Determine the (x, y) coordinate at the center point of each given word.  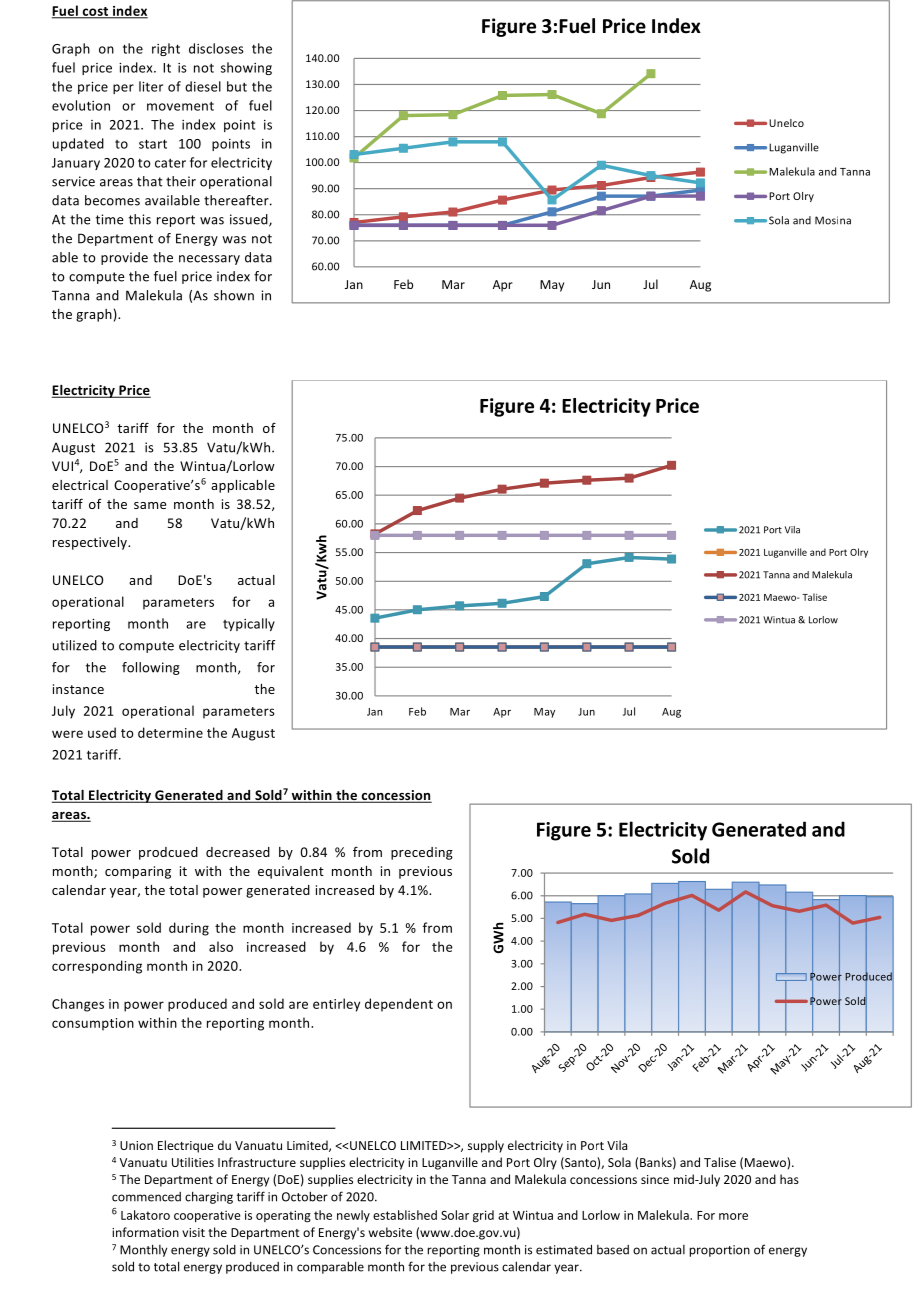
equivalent (291, 872)
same (150, 505)
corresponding (97, 967)
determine (170, 732)
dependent (399, 1005)
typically (249, 624)
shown (234, 295)
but (237, 86)
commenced (146, 1197)
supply (486, 1146)
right (166, 49)
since (655, 1179)
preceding (422, 853)
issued (250, 220)
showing (246, 68)
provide (124, 258)
